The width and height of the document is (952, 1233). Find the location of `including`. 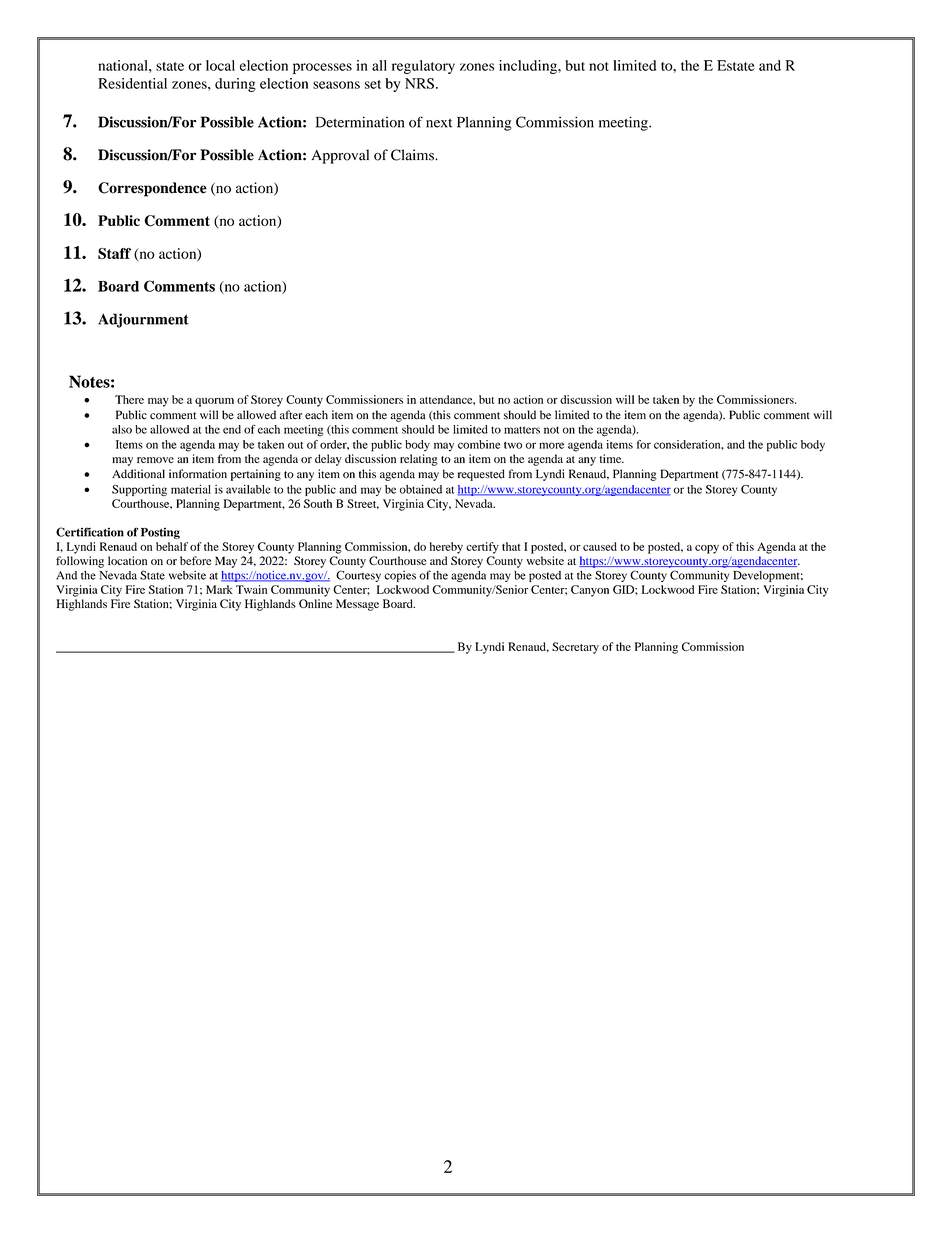

including is located at coordinates (529, 67).
